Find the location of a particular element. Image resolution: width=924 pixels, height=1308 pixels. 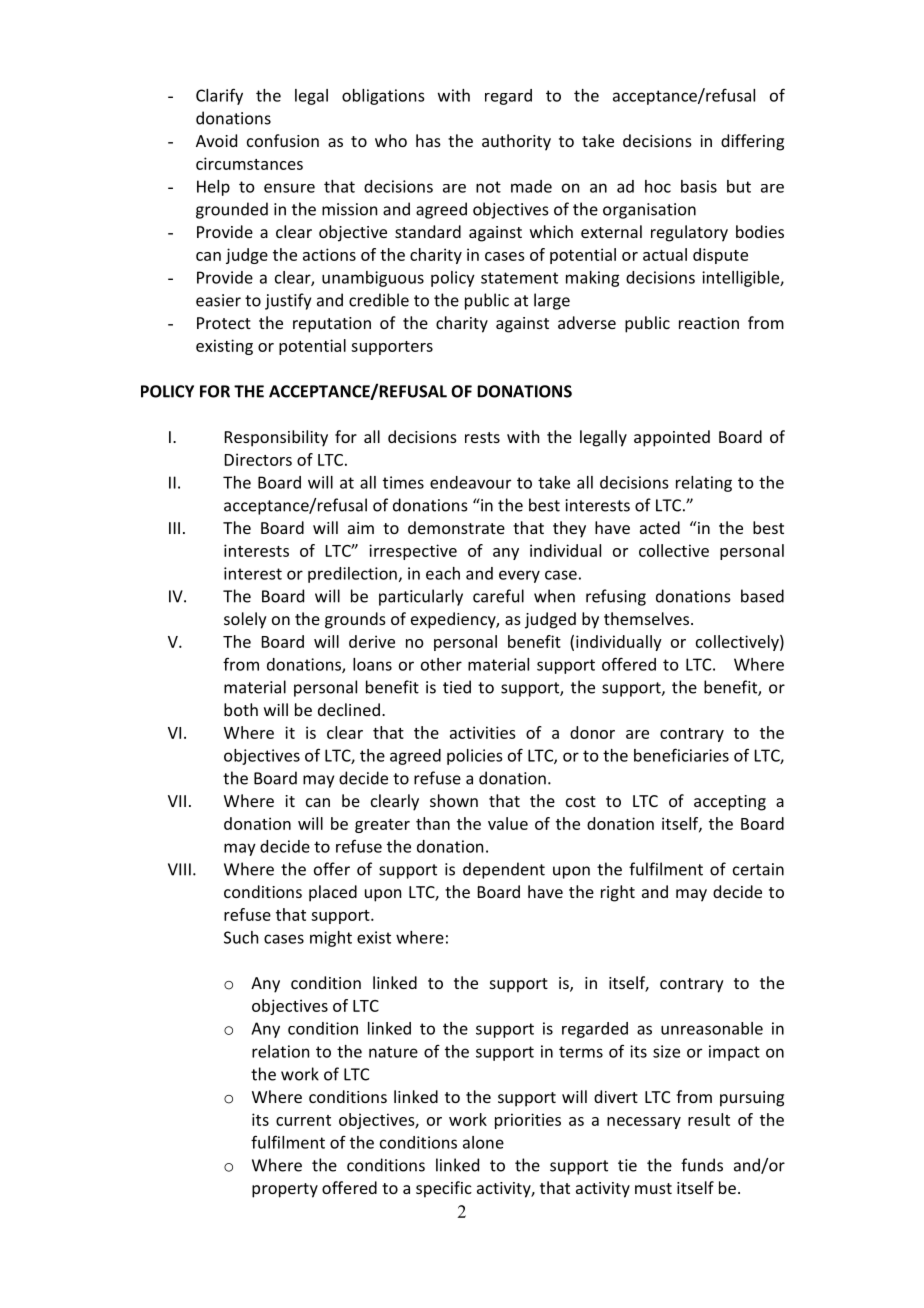

Avoid is located at coordinates (216, 140).
